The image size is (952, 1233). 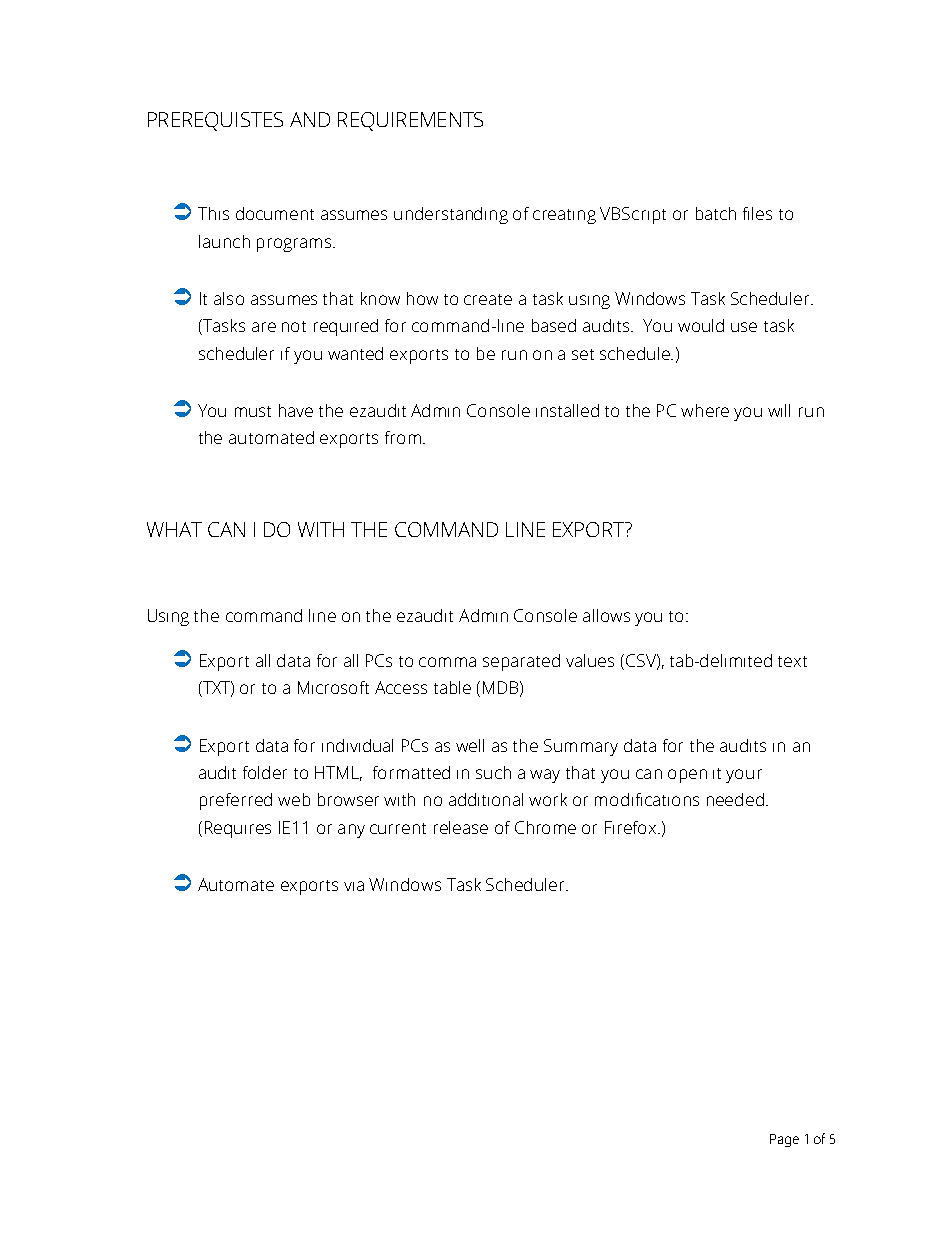 What do you see at coordinates (705, 410) in the image?
I see `where` at bounding box center [705, 410].
